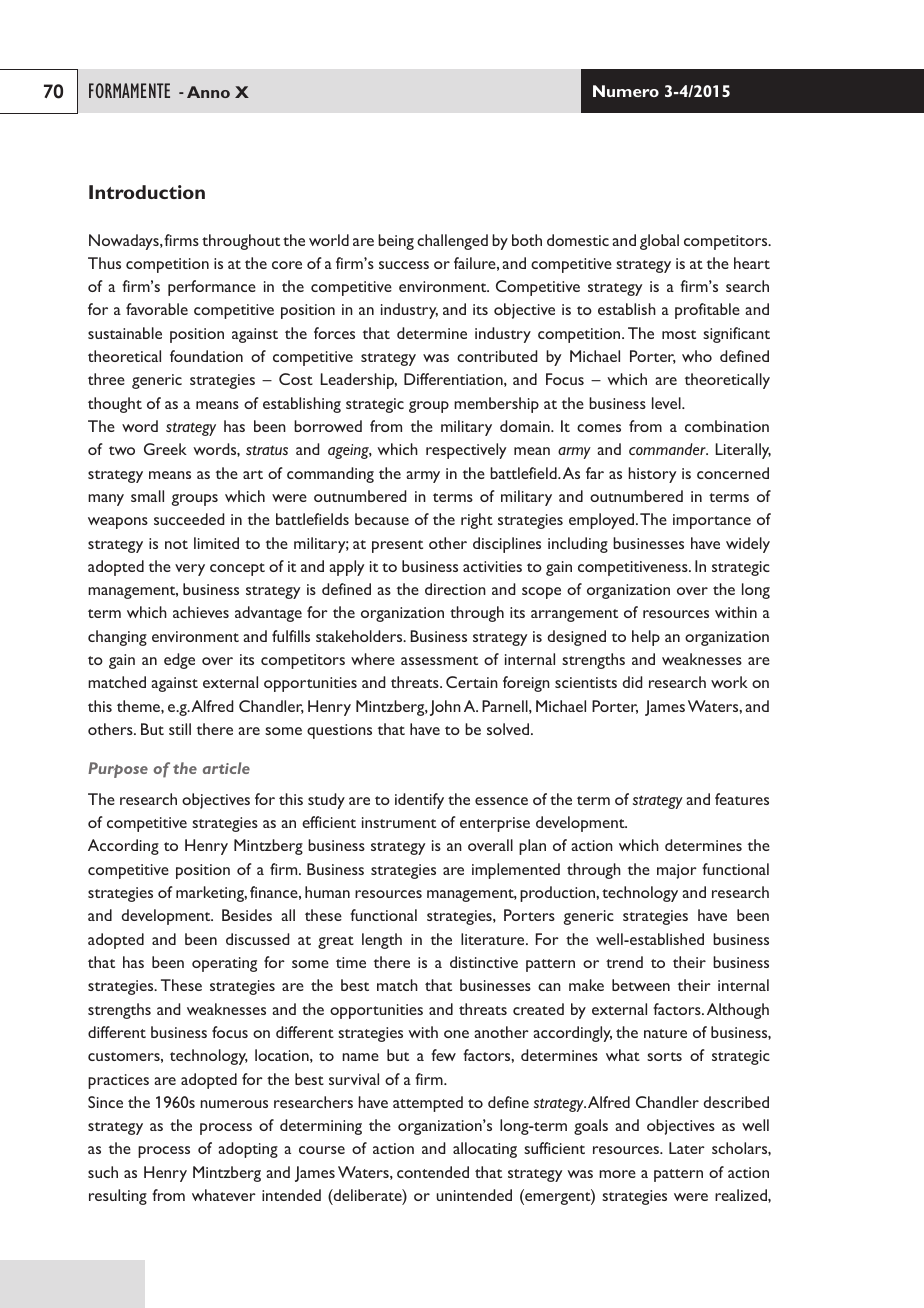 Image resolution: width=924 pixels, height=1308 pixels. I want to click on identify, so click(419, 801).
